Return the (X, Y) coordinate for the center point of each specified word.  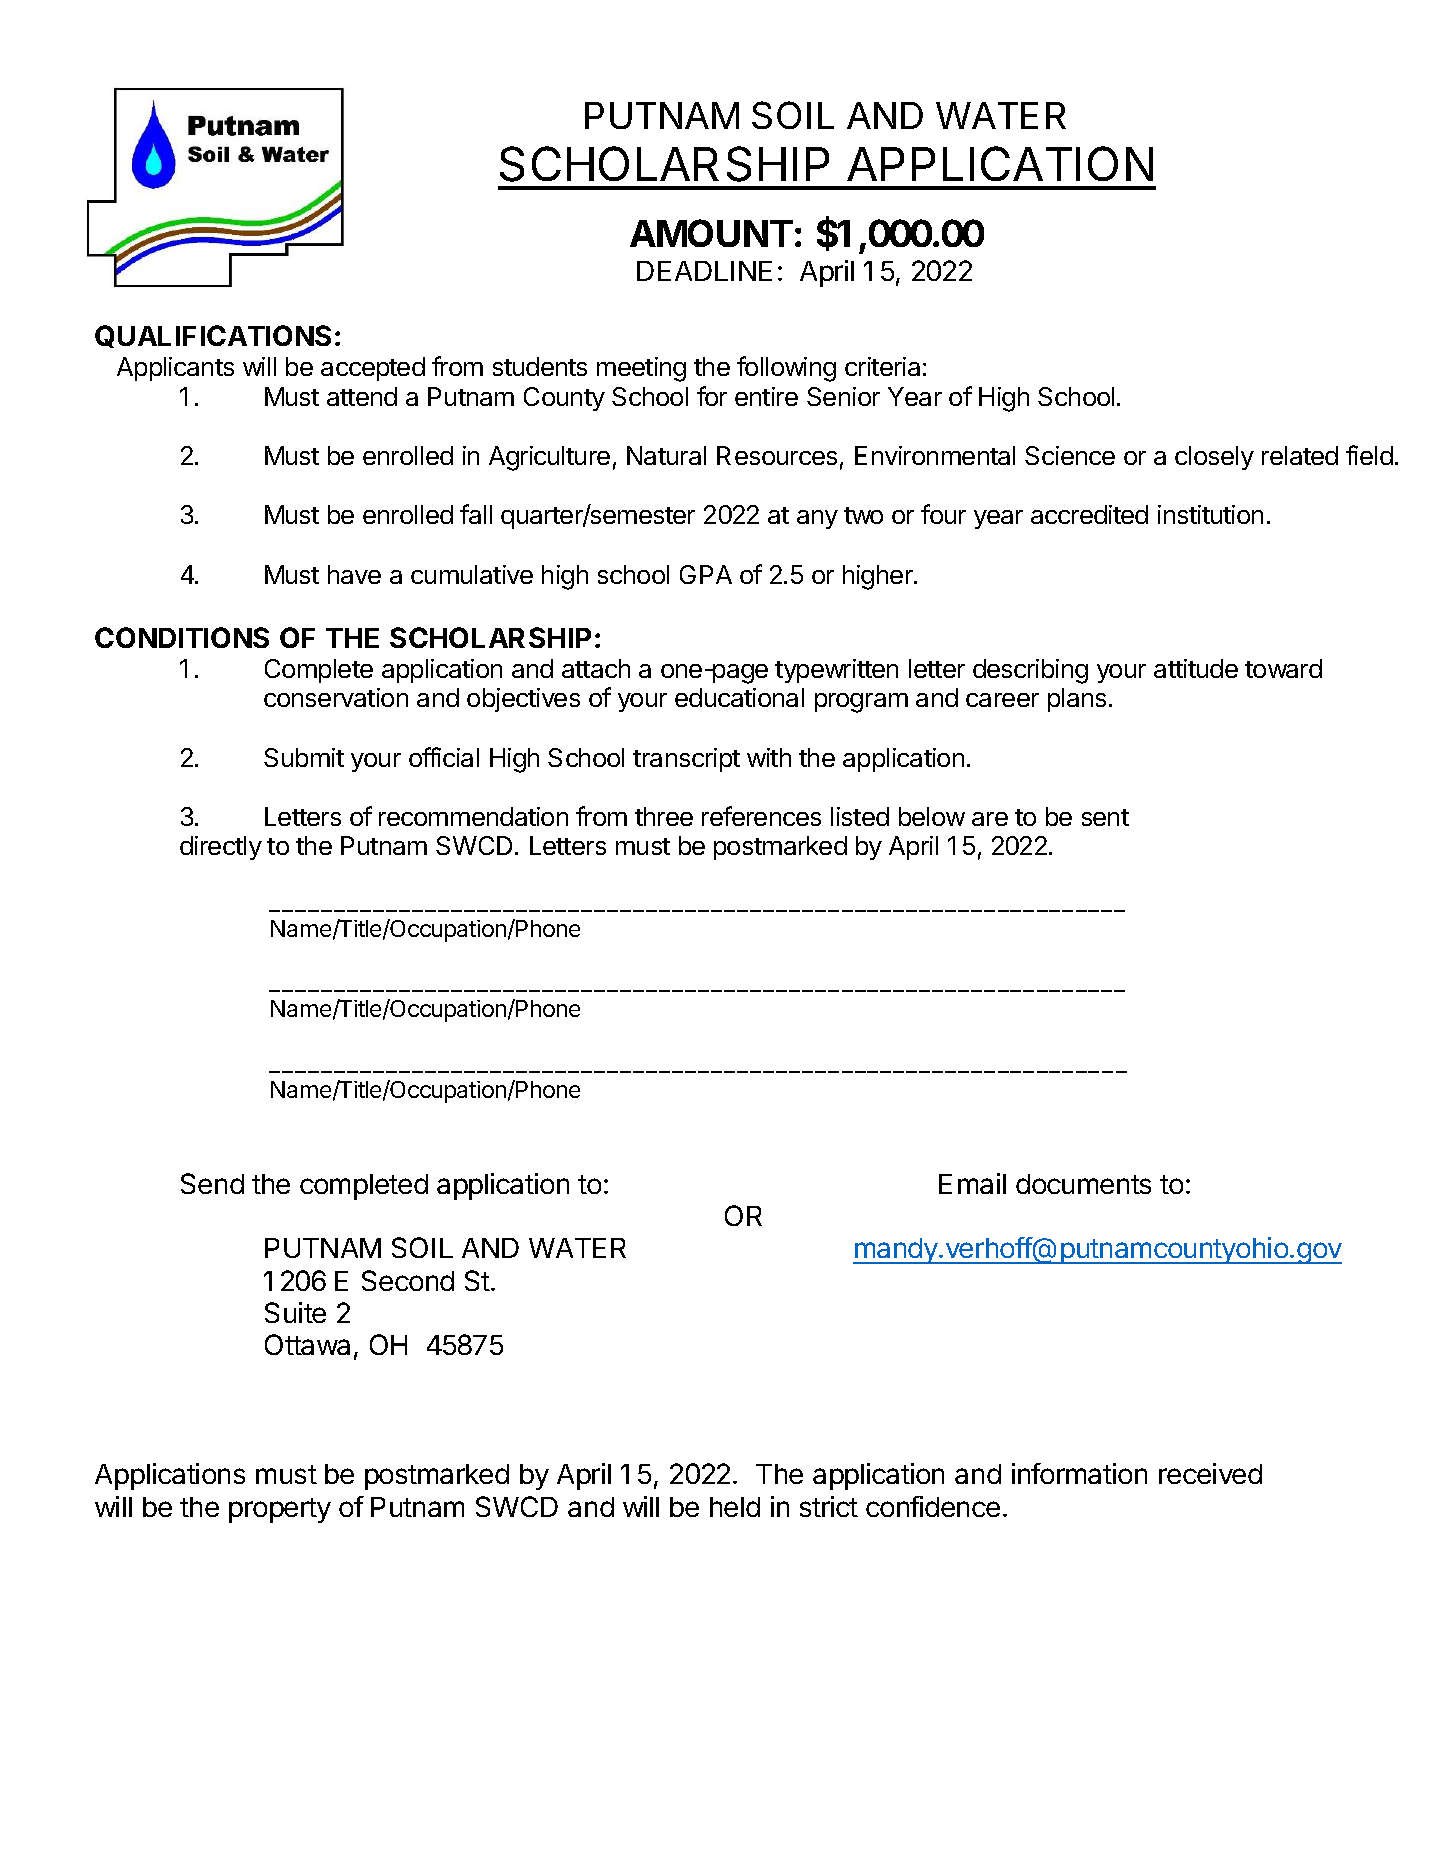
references (761, 816)
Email (972, 1183)
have (354, 574)
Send (212, 1183)
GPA (706, 574)
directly (221, 848)
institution (1210, 514)
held (735, 1507)
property (280, 1510)
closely (1214, 458)
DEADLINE (704, 271)
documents (1083, 1184)
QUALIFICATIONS (213, 336)
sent (1105, 817)
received (1210, 1473)
